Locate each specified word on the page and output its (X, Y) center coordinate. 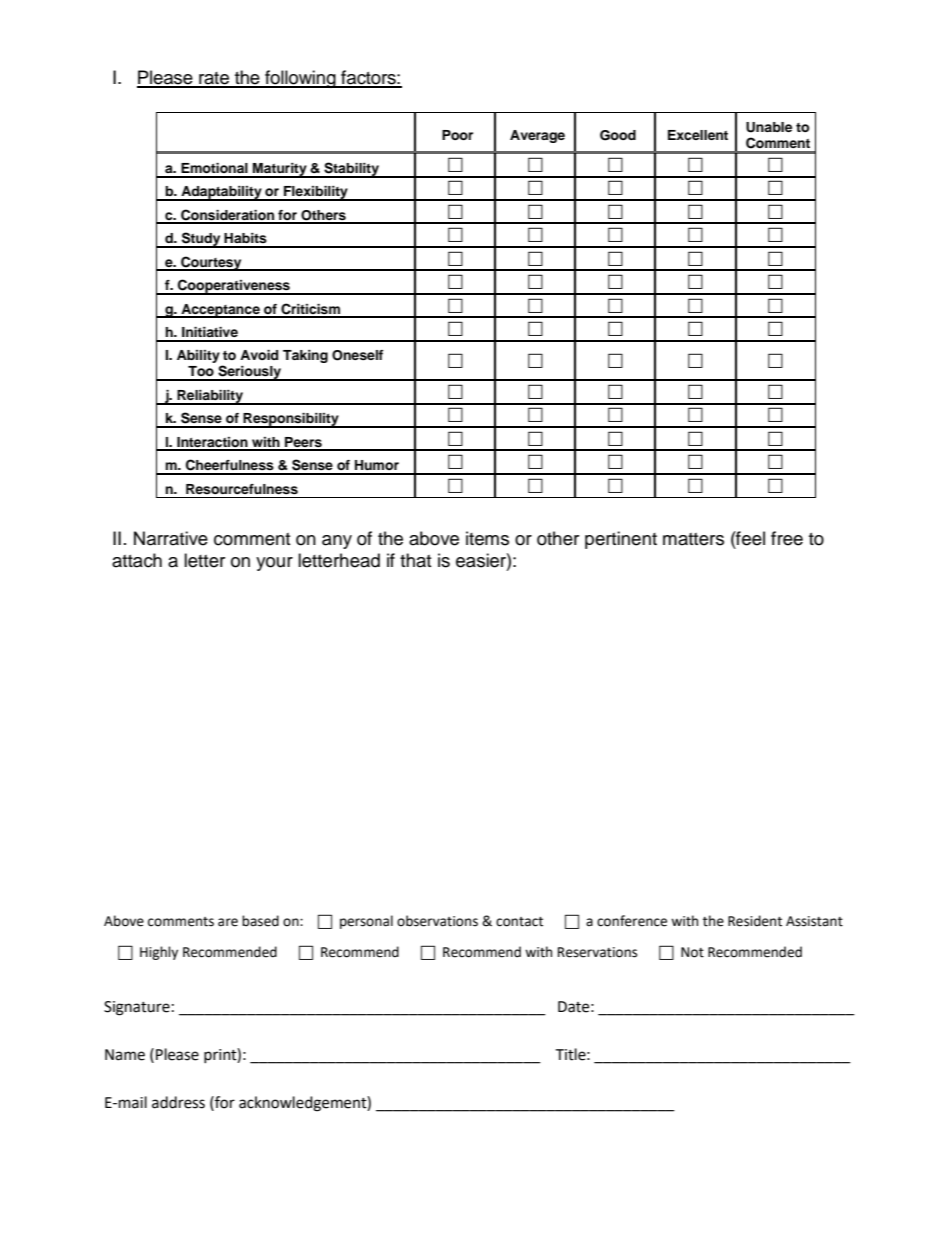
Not (692, 952)
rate (214, 79)
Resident (755, 921)
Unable (769, 127)
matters (693, 539)
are (228, 922)
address (178, 1102)
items (487, 538)
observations (437, 921)
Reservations (597, 952)
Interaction (212, 443)
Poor (457, 135)
